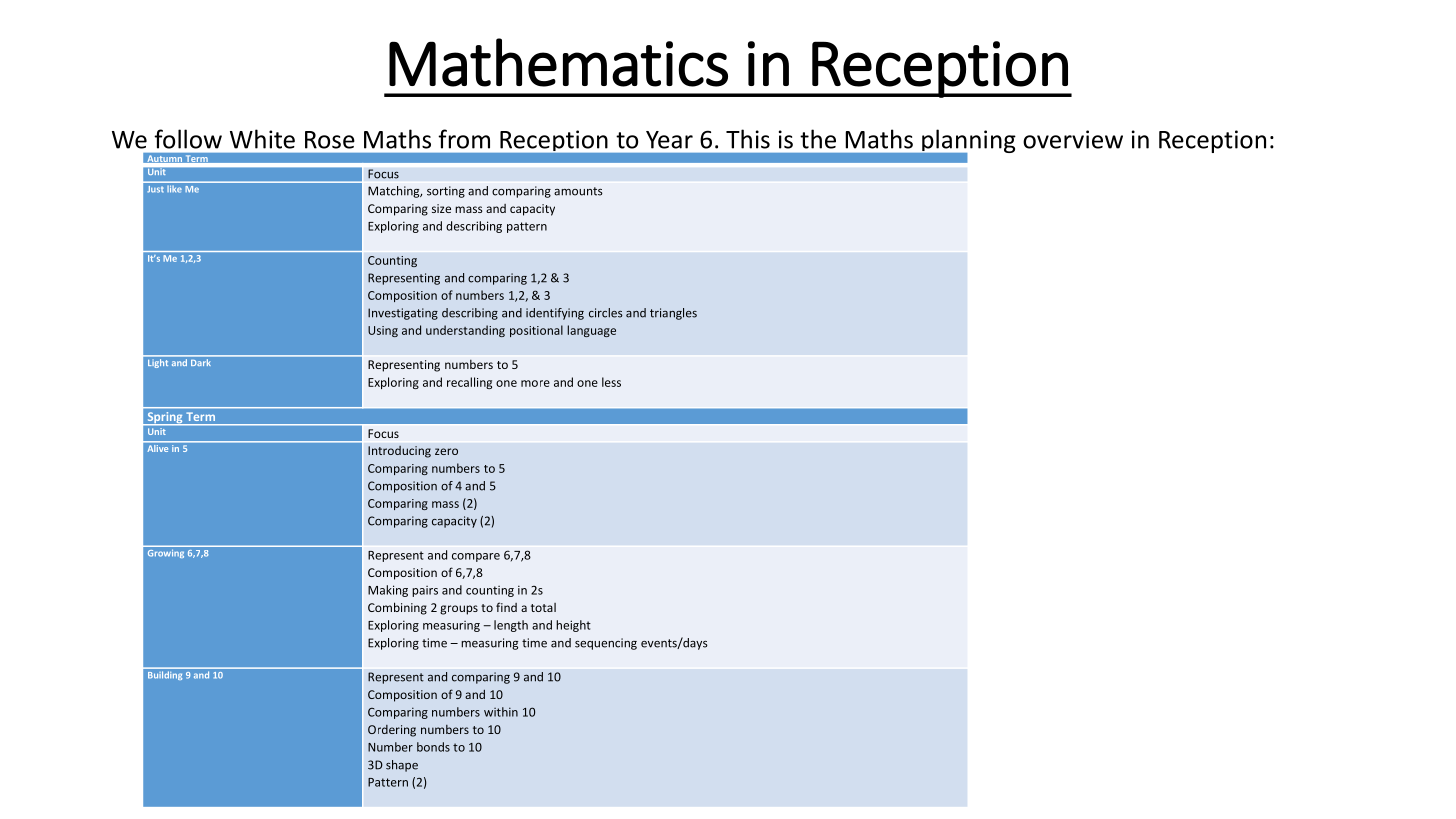 The height and width of the document is (819, 1456). What do you see at coordinates (476, 557) in the document?
I see `compare` at bounding box center [476, 557].
